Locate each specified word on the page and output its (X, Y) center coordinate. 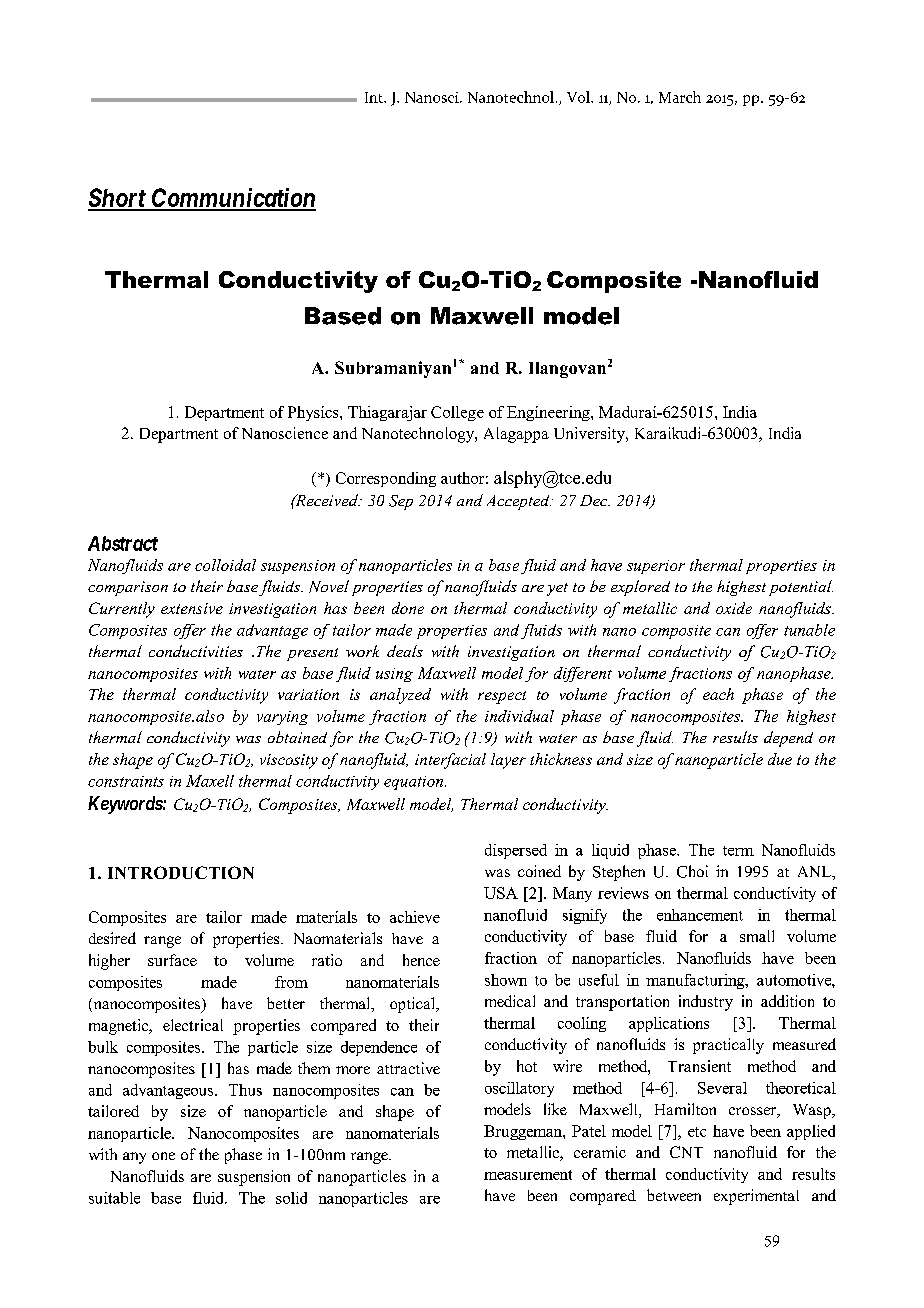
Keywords (125, 805)
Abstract (123, 543)
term (738, 851)
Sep (401, 502)
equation (415, 783)
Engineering (549, 413)
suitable (114, 1198)
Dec (595, 500)
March (680, 97)
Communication (232, 199)
